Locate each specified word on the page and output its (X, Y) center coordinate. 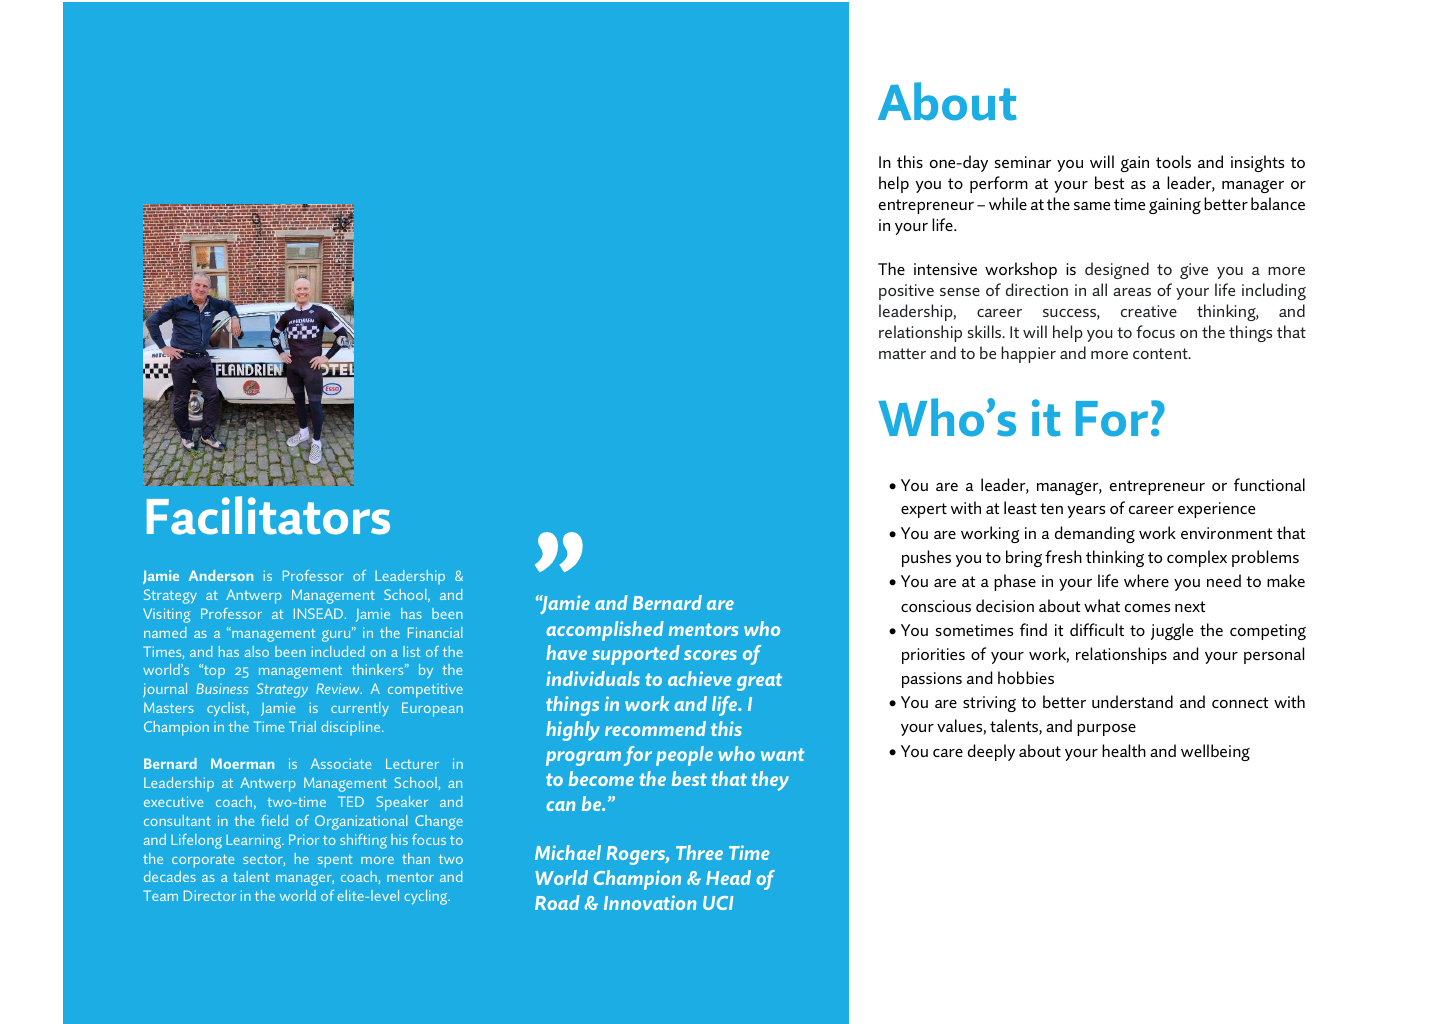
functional (1269, 484)
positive (906, 292)
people (684, 756)
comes (1147, 608)
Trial (302, 726)
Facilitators (268, 515)
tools (1173, 161)
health (1124, 750)
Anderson (221, 575)
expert (924, 510)
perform (999, 184)
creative (1149, 311)
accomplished (605, 631)
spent (335, 861)
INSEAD (318, 613)
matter (902, 353)
